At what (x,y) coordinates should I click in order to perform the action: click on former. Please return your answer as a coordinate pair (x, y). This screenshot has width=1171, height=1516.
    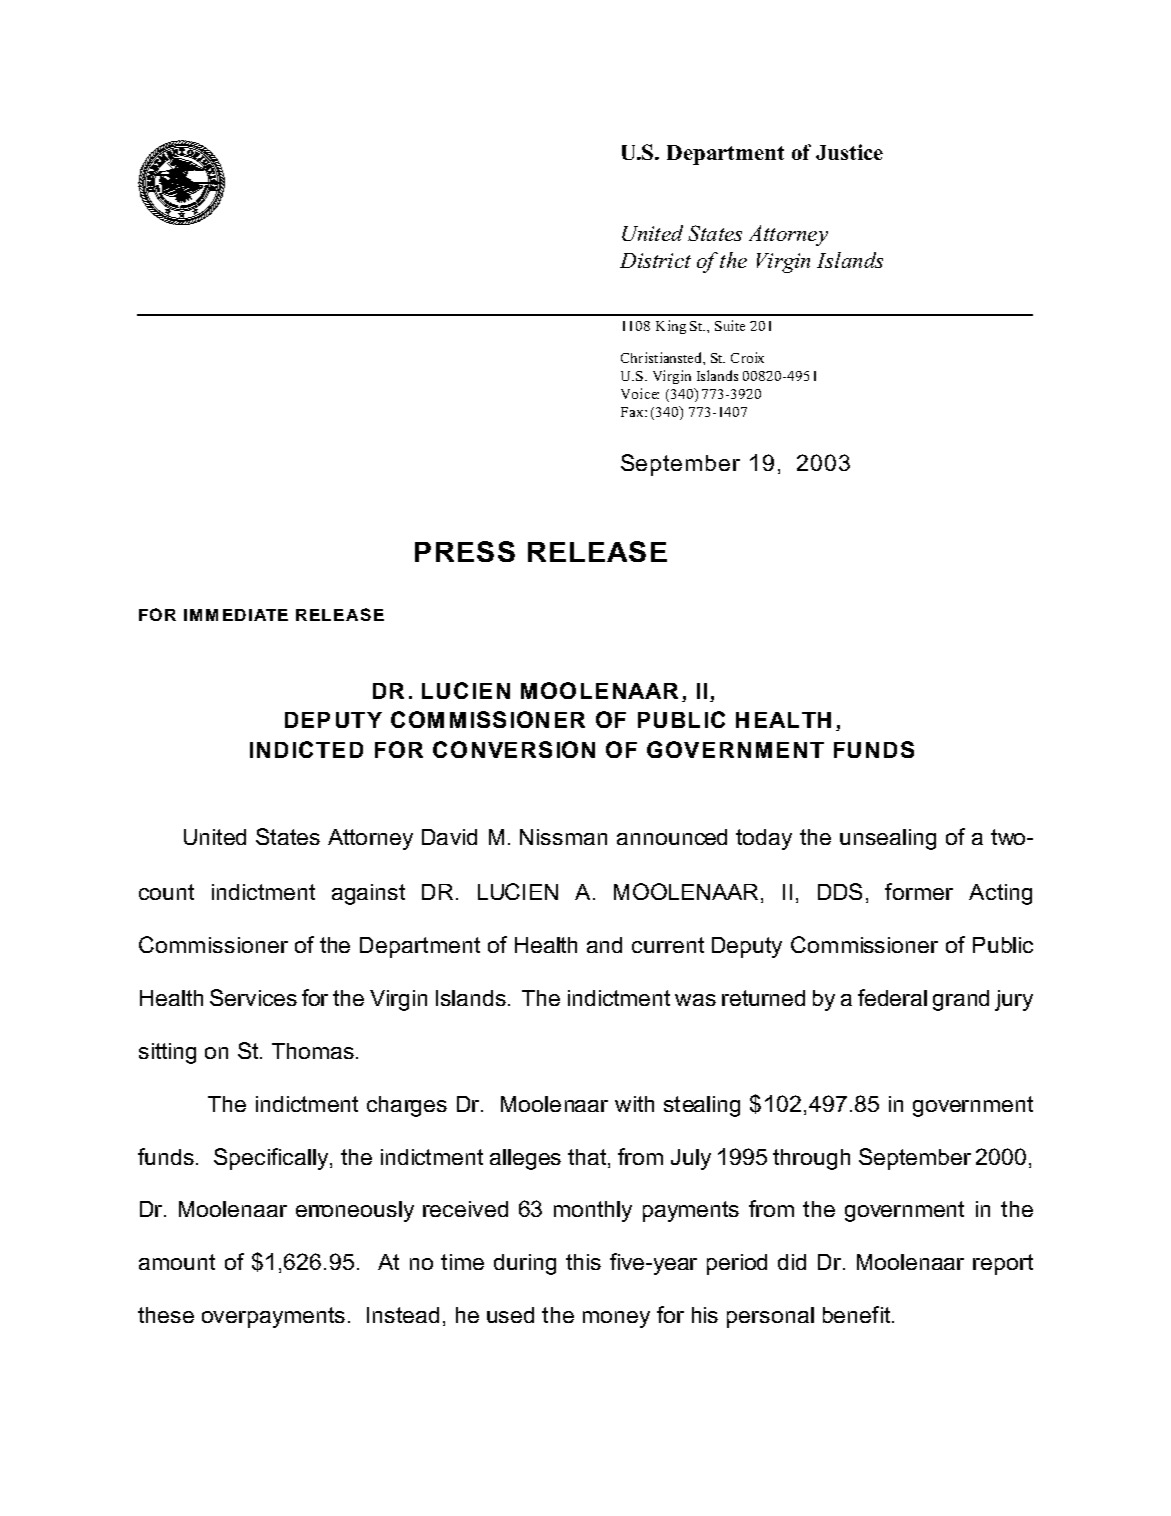
    Looking at the image, I should click on (919, 891).
